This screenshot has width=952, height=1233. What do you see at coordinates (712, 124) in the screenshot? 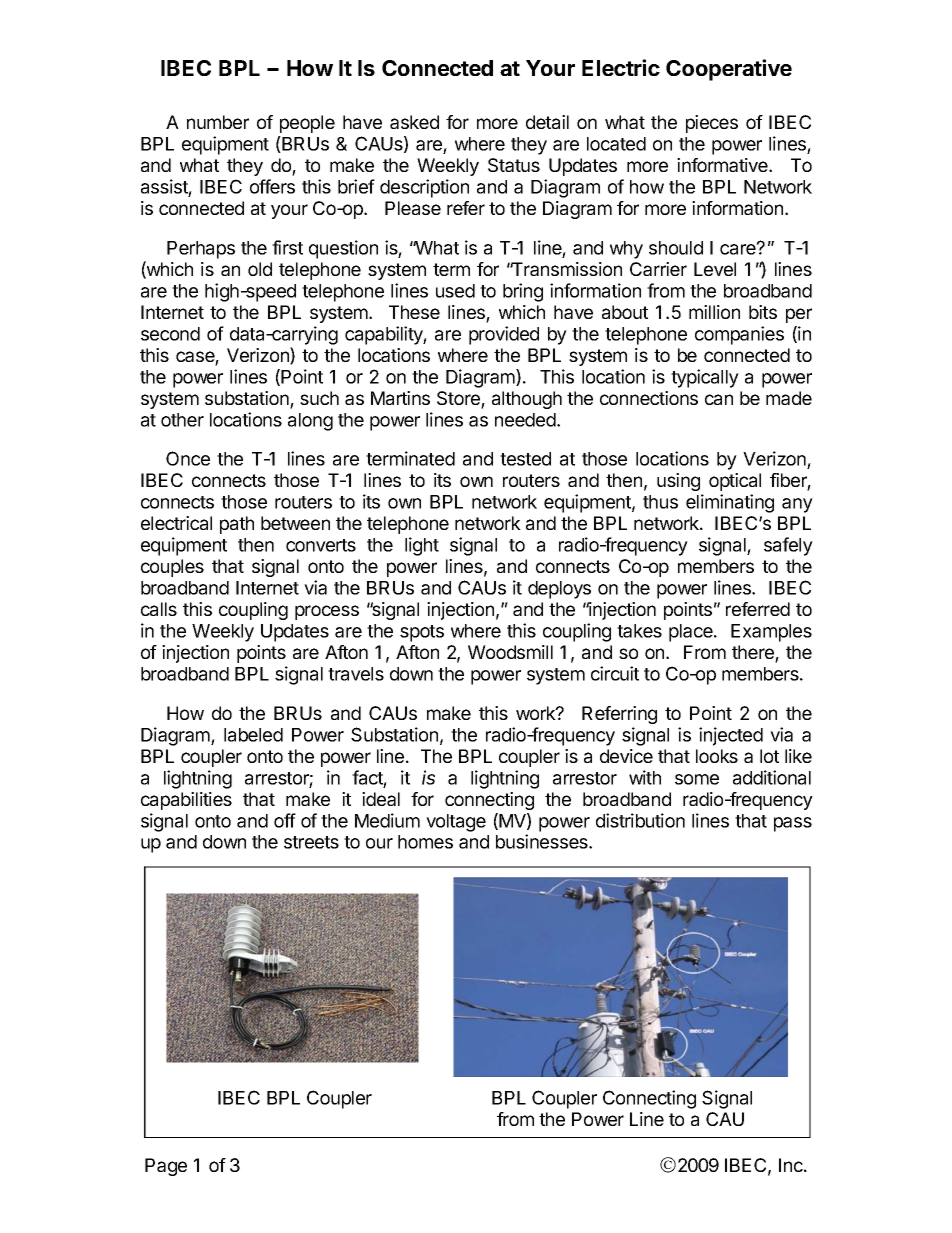
I see `pieces` at bounding box center [712, 124].
